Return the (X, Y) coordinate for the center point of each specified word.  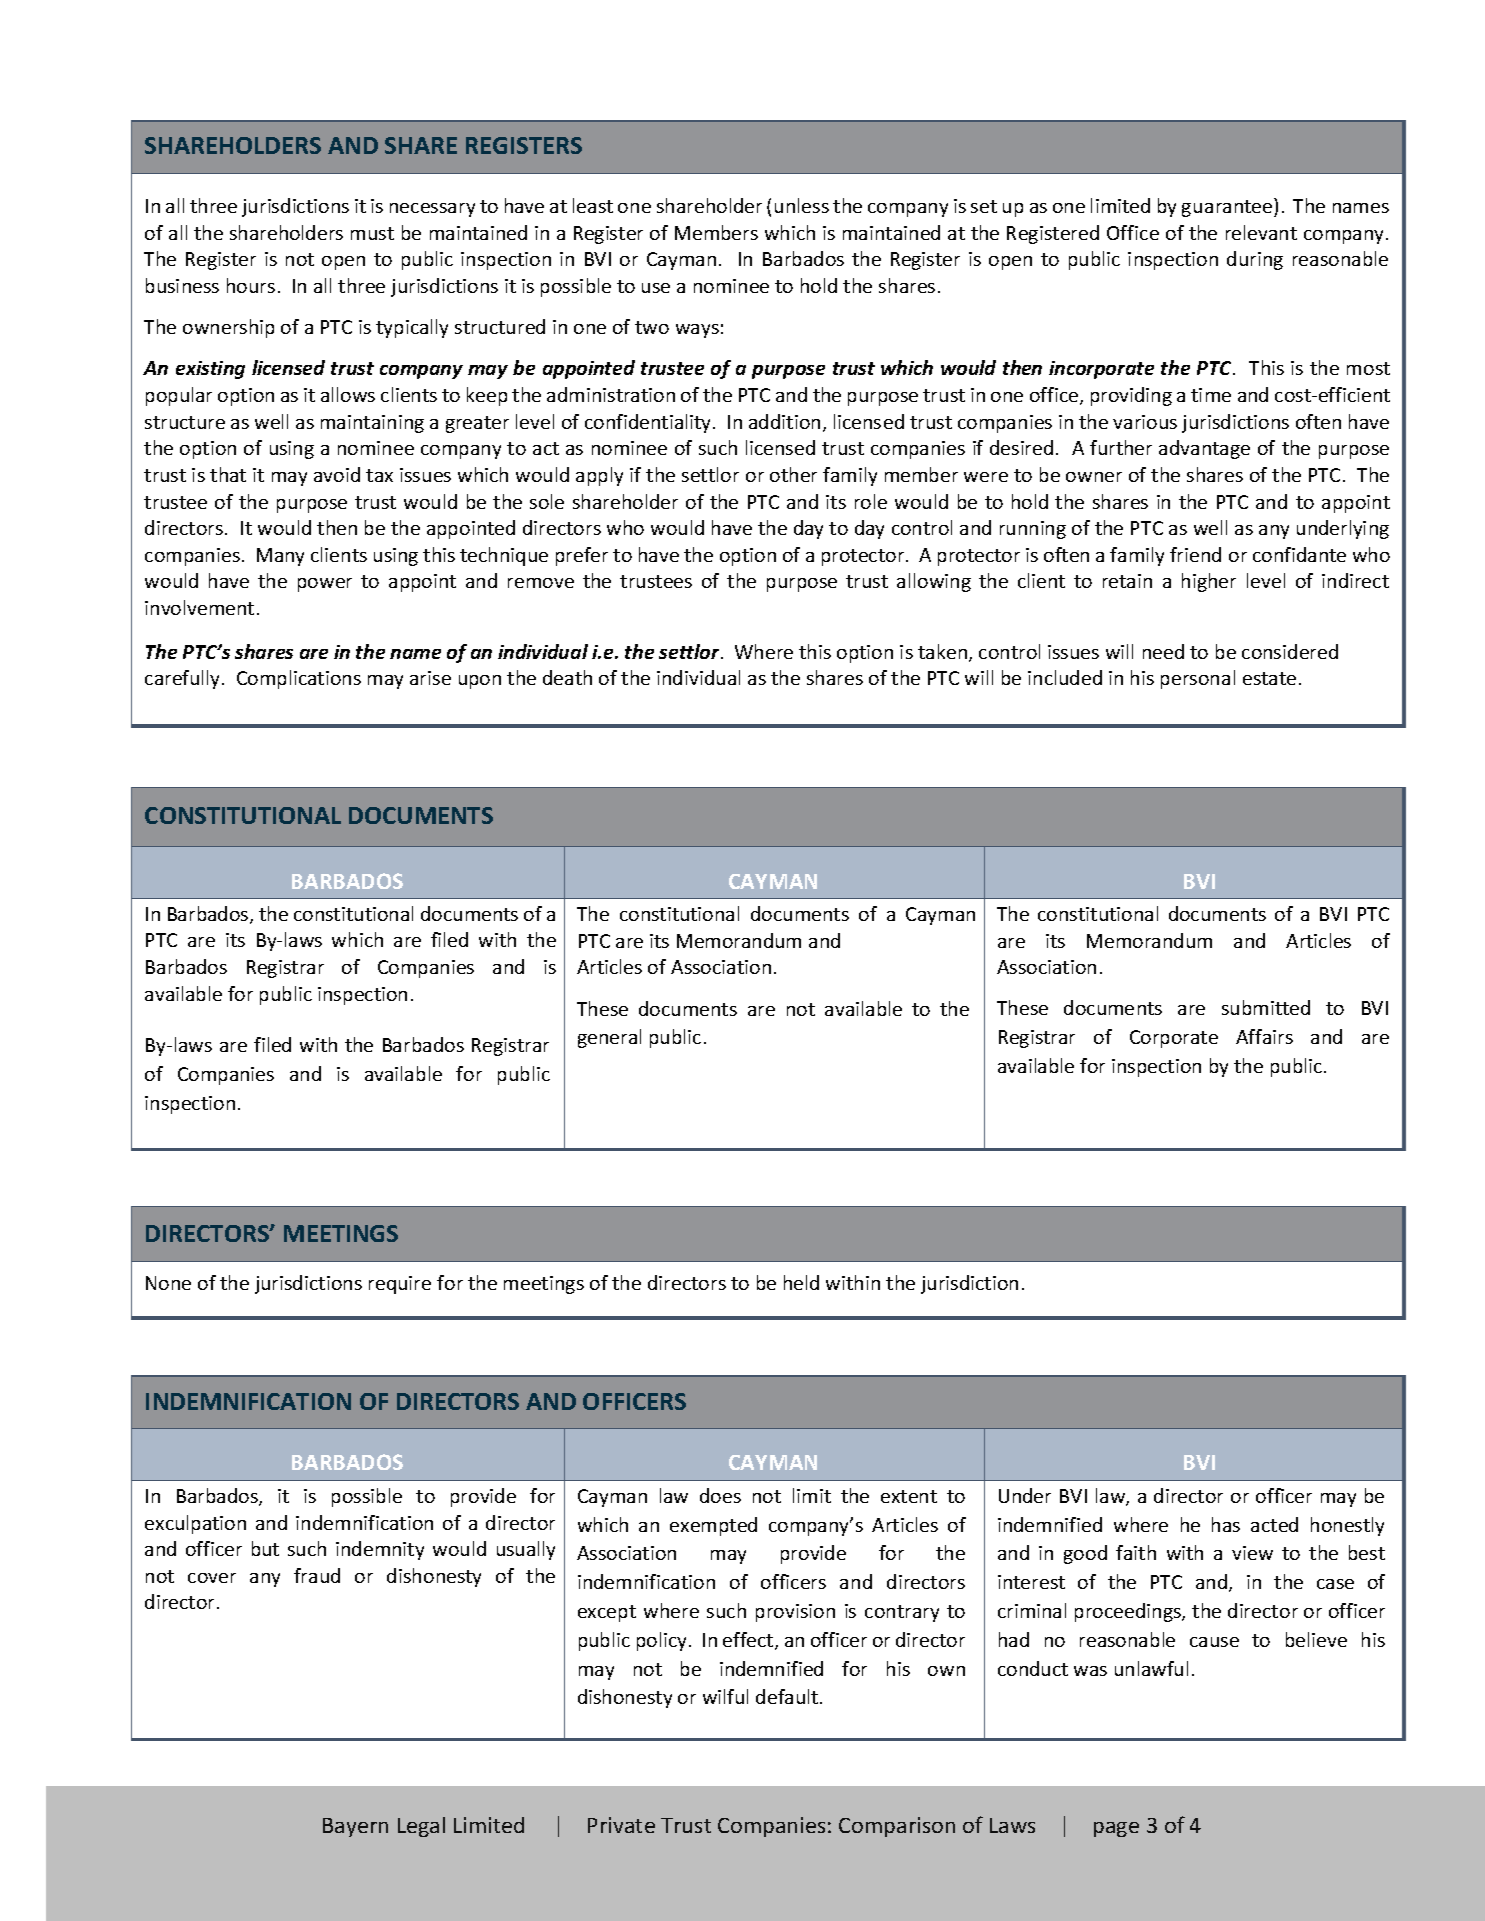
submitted (1266, 1007)
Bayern (355, 1827)
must (372, 233)
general (609, 1038)
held (801, 1282)
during (1255, 260)
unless (802, 205)
